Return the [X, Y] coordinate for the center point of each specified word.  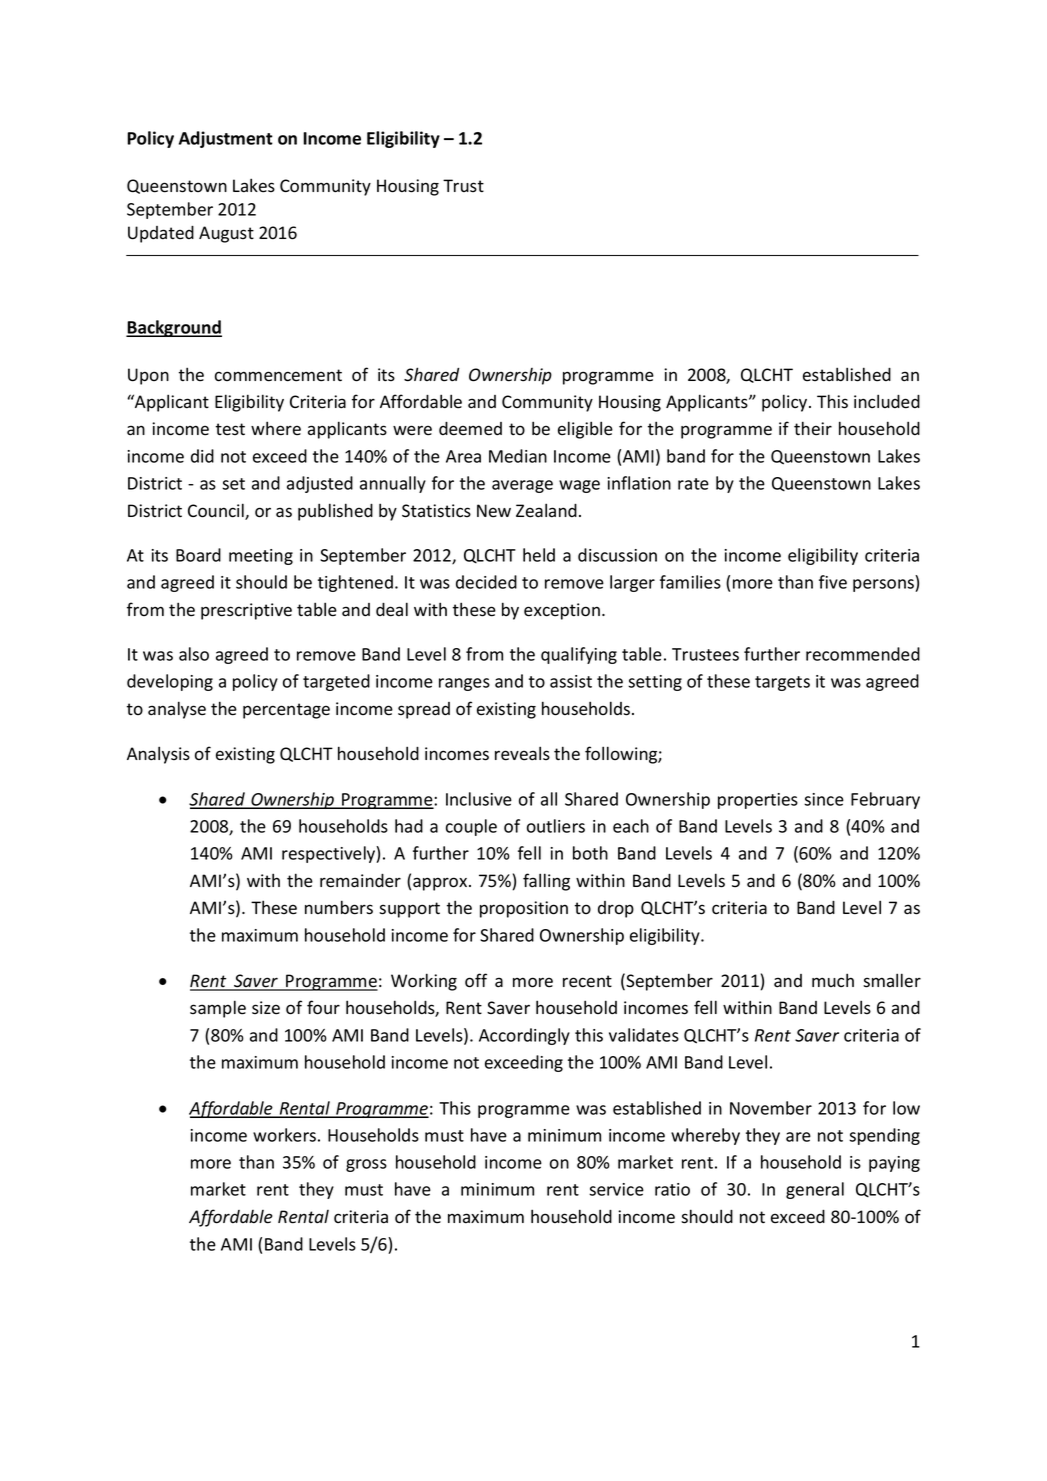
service [616, 1189]
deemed [470, 429]
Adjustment [226, 139]
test [230, 429]
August [226, 234]
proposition [524, 909]
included [887, 401]
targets [782, 683]
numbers [339, 907]
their [813, 428]
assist [571, 681]
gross [366, 1165]
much [833, 980]
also [194, 654]
